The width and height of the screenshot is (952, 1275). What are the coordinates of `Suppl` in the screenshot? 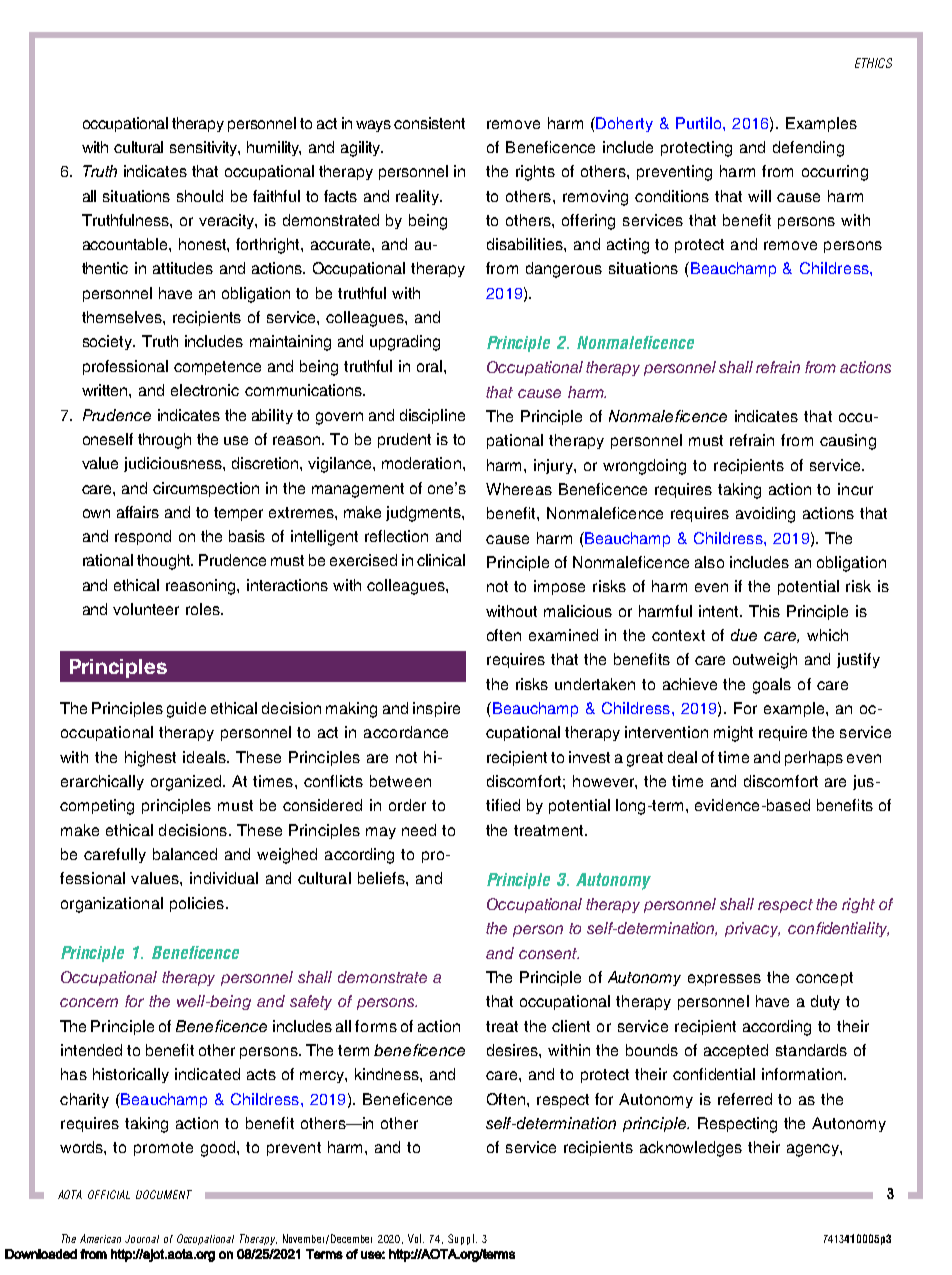 It's located at (461, 1239).
